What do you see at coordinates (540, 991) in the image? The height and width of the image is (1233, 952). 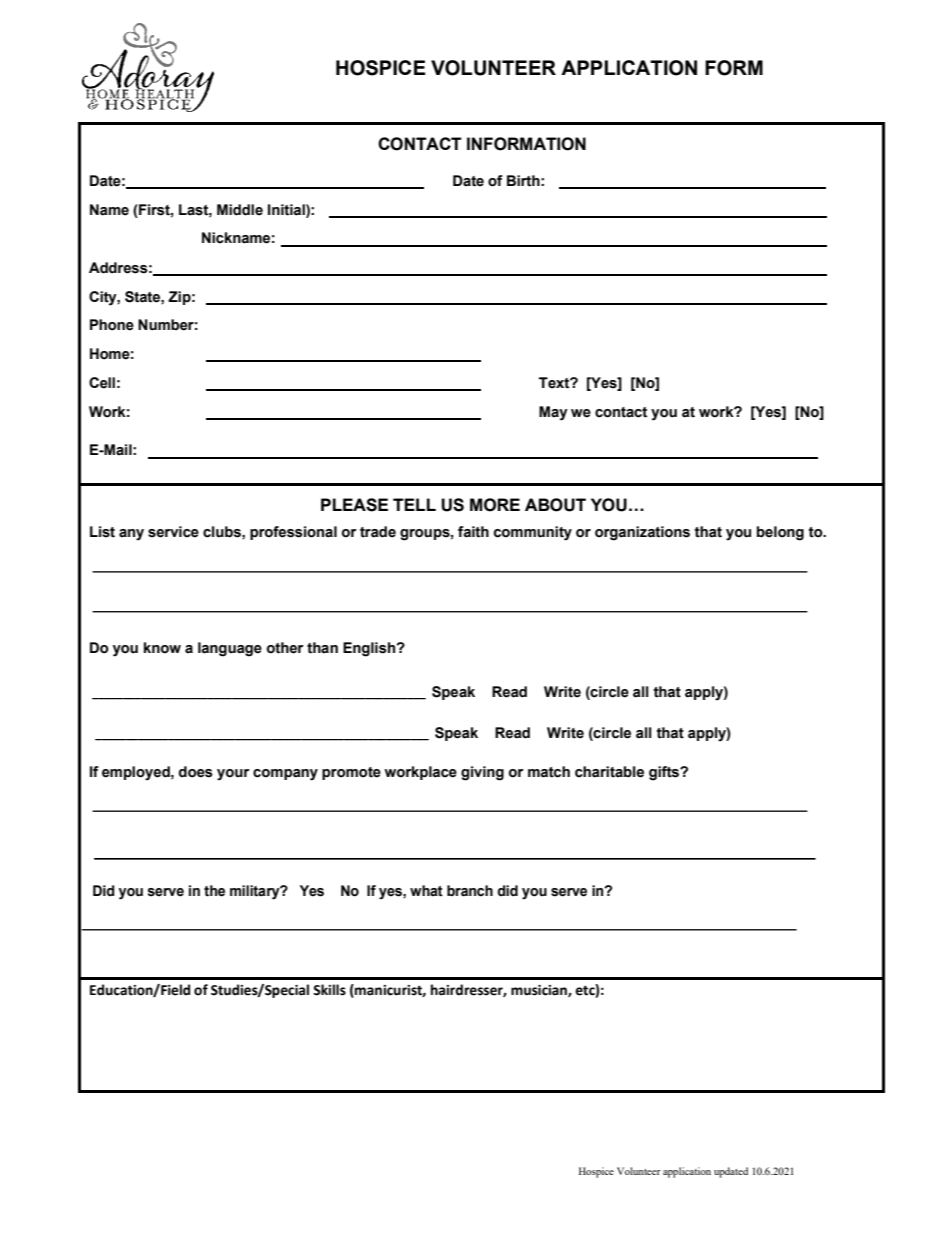 I see `musician` at bounding box center [540, 991].
